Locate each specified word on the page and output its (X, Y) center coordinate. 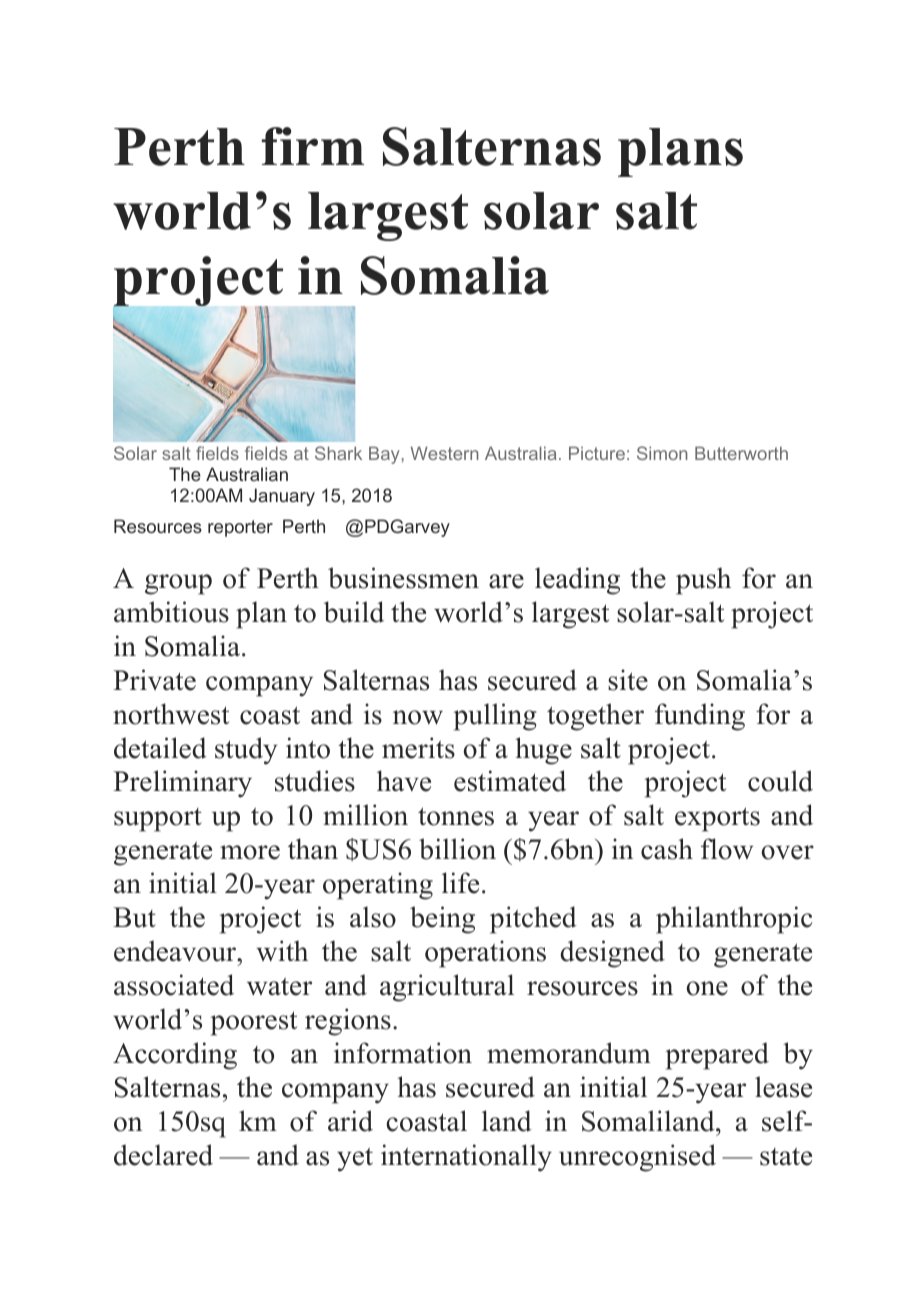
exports (717, 819)
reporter (240, 528)
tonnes (456, 816)
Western (444, 453)
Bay (385, 455)
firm (313, 146)
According (175, 1056)
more (250, 852)
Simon (662, 453)
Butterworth (741, 453)
